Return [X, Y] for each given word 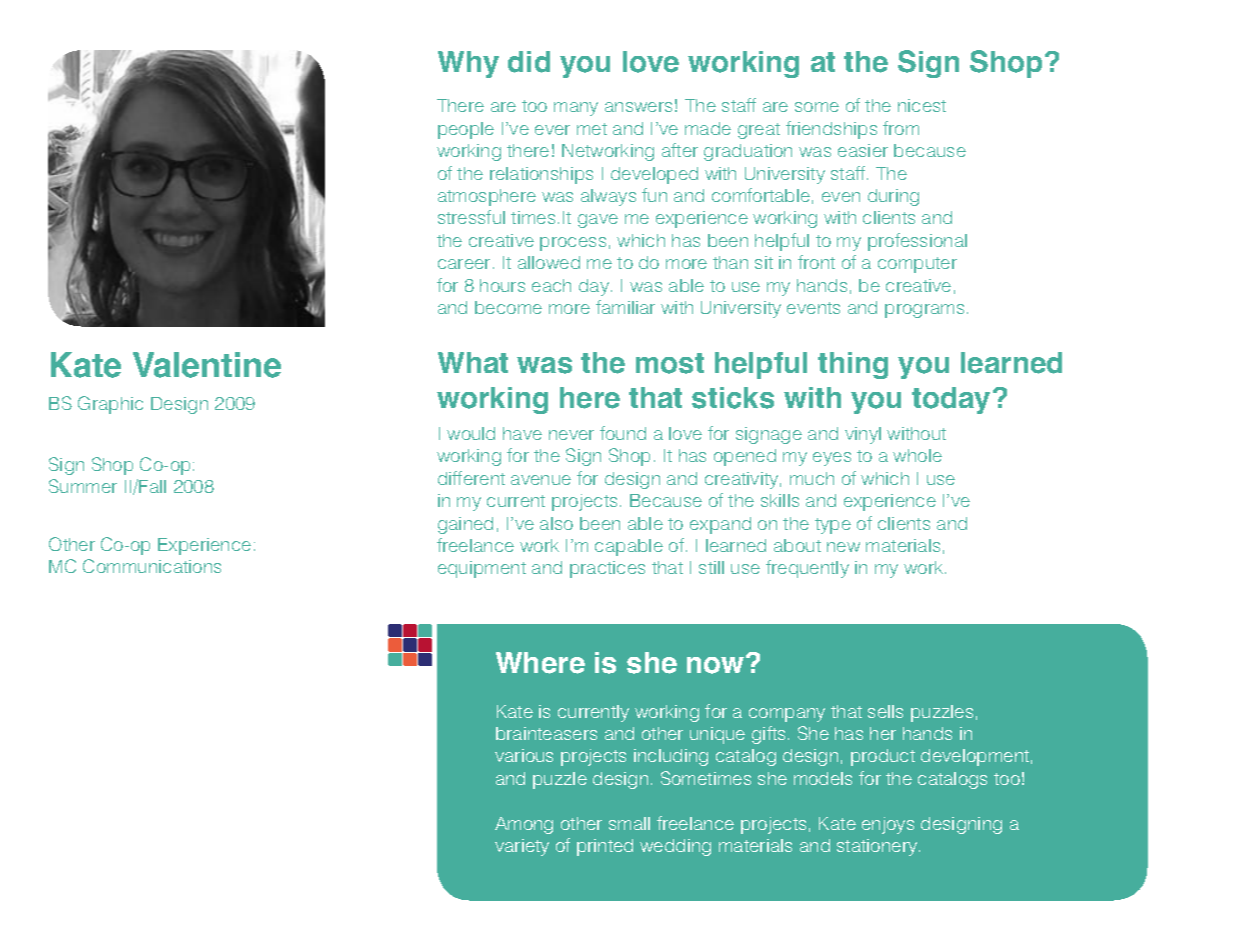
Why [468, 64]
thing [853, 365]
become [508, 307]
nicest [922, 105]
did [529, 62]
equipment [482, 569]
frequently [807, 569]
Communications [152, 566]
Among [524, 825]
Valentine [207, 365]
